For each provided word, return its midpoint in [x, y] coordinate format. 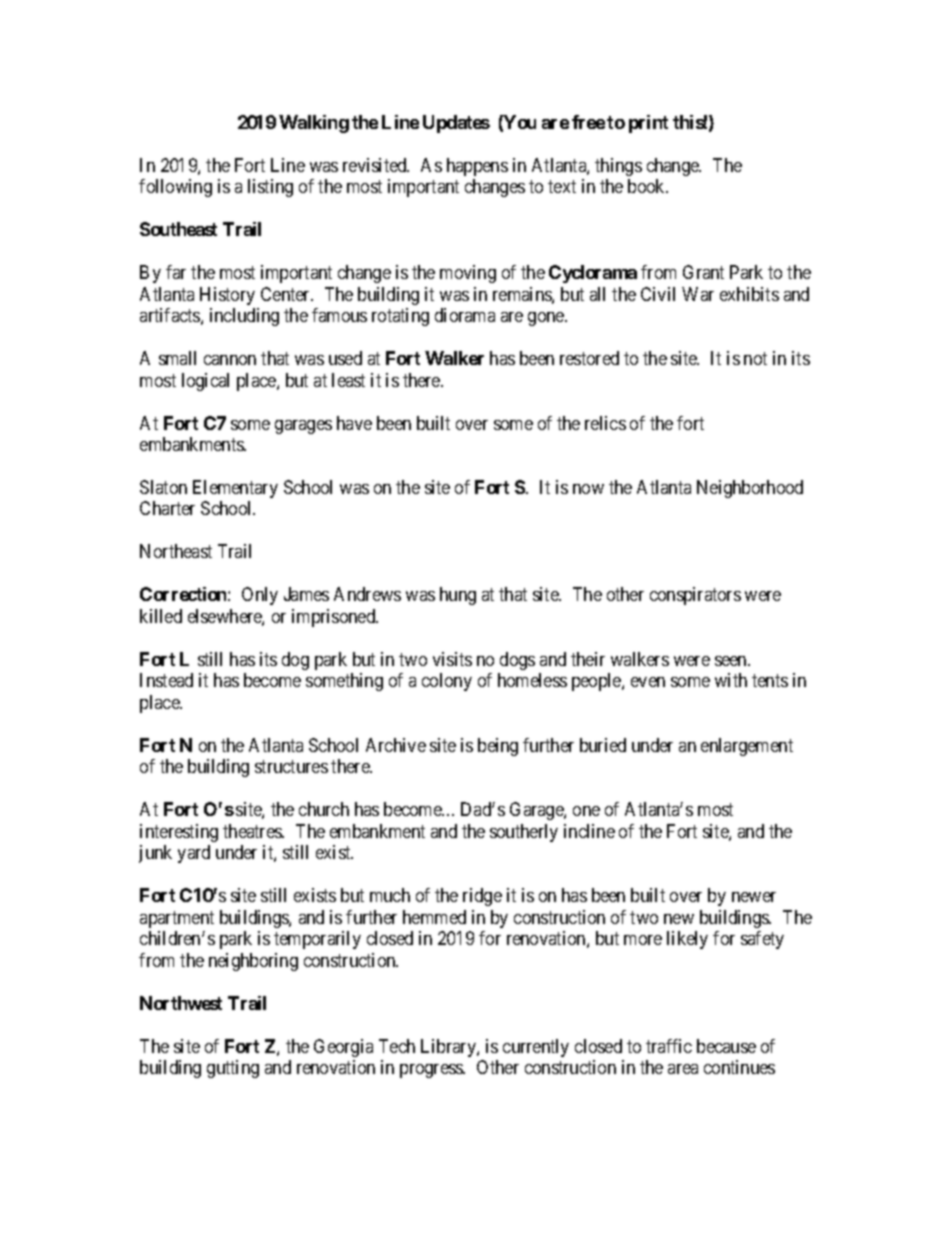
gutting [233, 1069]
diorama [465, 315]
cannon [230, 360]
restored [589, 358]
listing [270, 188]
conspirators [695, 596]
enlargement [747, 747]
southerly [524, 833]
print [648, 124]
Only [260, 596]
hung [458, 596]
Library [449, 1048]
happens [477, 167]
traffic [669, 1046]
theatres [253, 831]
